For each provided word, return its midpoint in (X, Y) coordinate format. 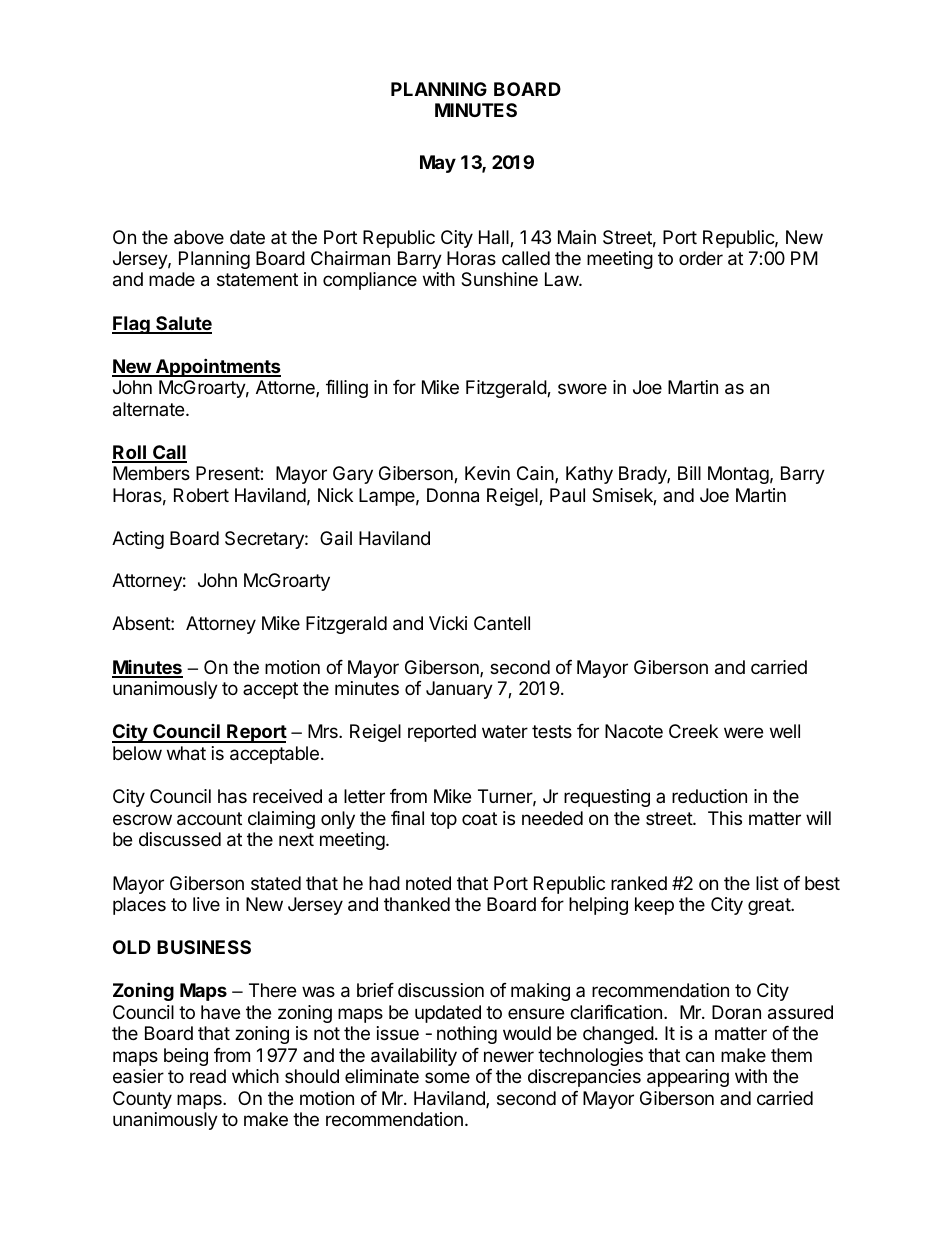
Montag (738, 475)
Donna (453, 495)
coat (479, 819)
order (701, 258)
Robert (201, 495)
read (208, 1076)
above (199, 237)
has (232, 796)
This (725, 818)
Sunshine (499, 279)
